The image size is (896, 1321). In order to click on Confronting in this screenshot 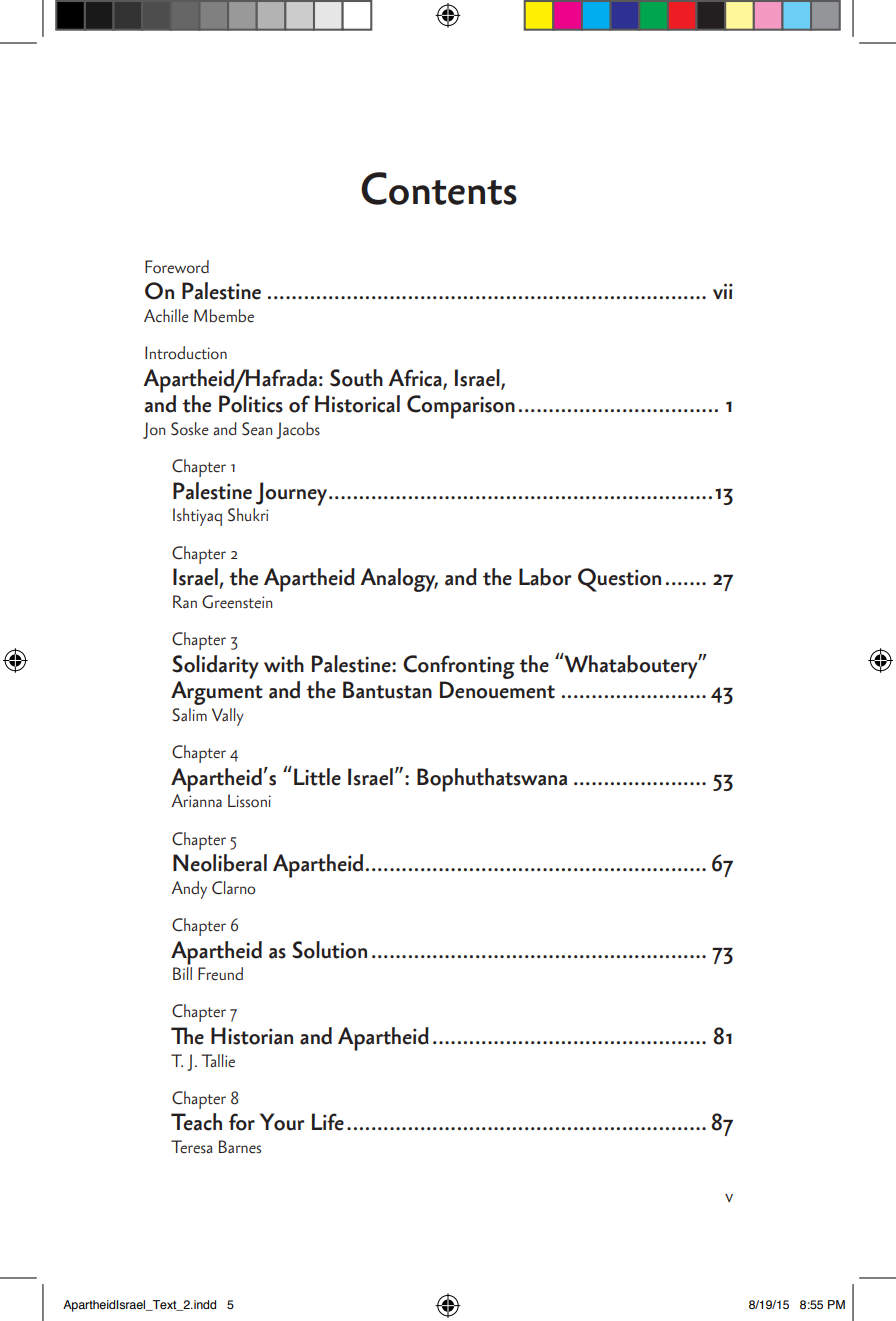, I will do `click(459, 667)`.
